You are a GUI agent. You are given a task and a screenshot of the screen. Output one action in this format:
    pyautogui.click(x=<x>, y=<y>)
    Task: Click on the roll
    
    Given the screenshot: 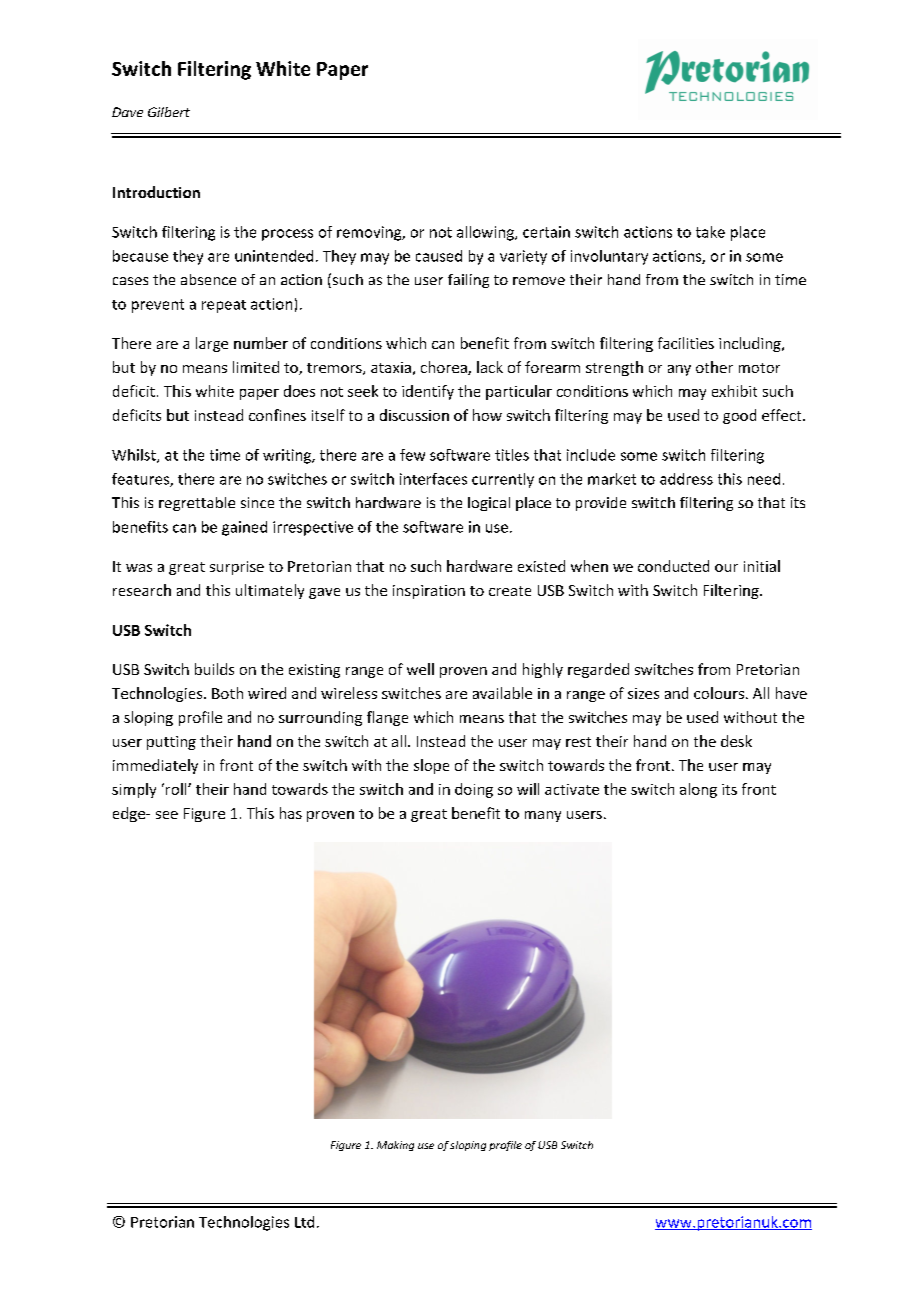 What is the action you would take?
    pyautogui.click(x=177, y=789)
